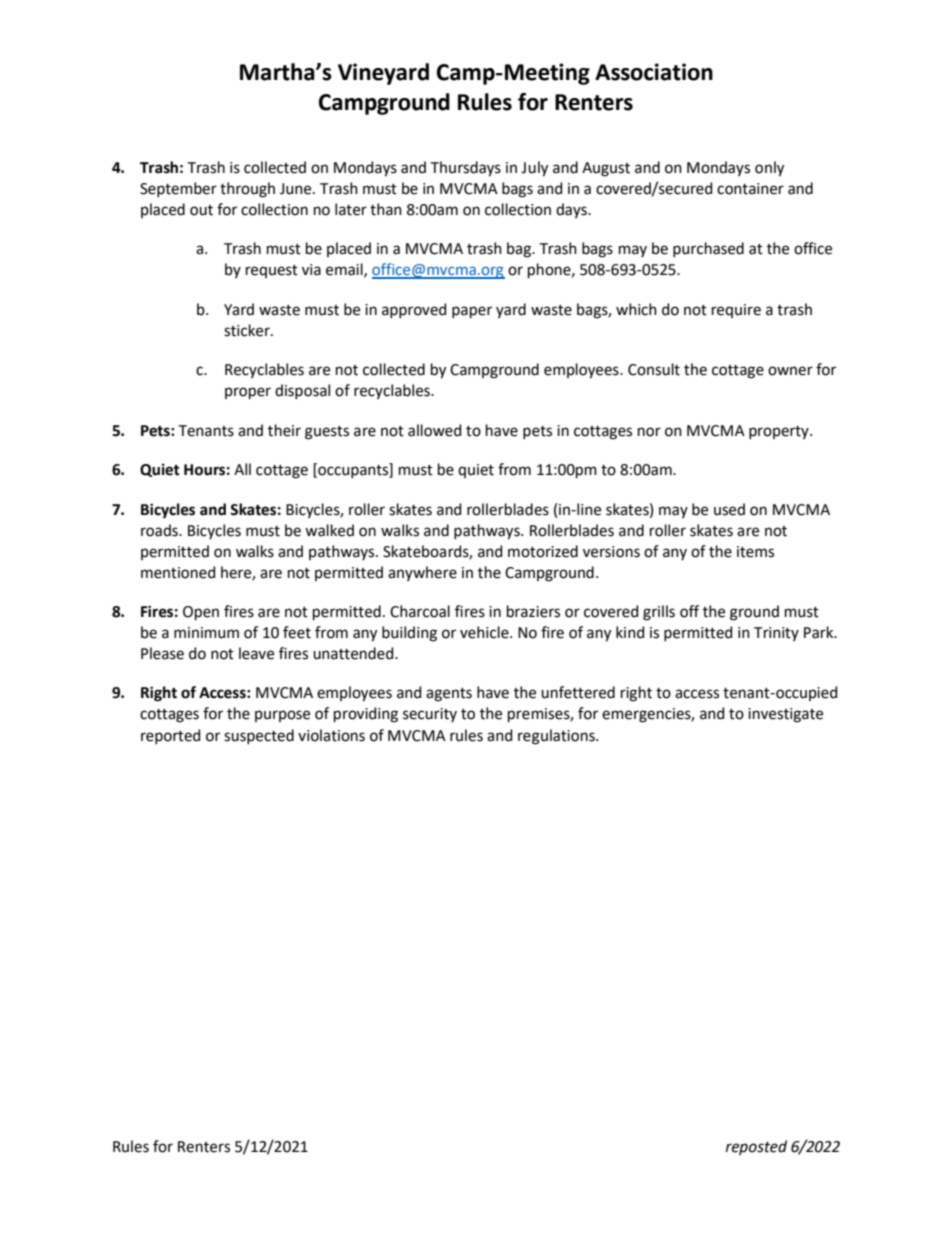 The image size is (952, 1233). I want to click on investigate, so click(785, 715).
